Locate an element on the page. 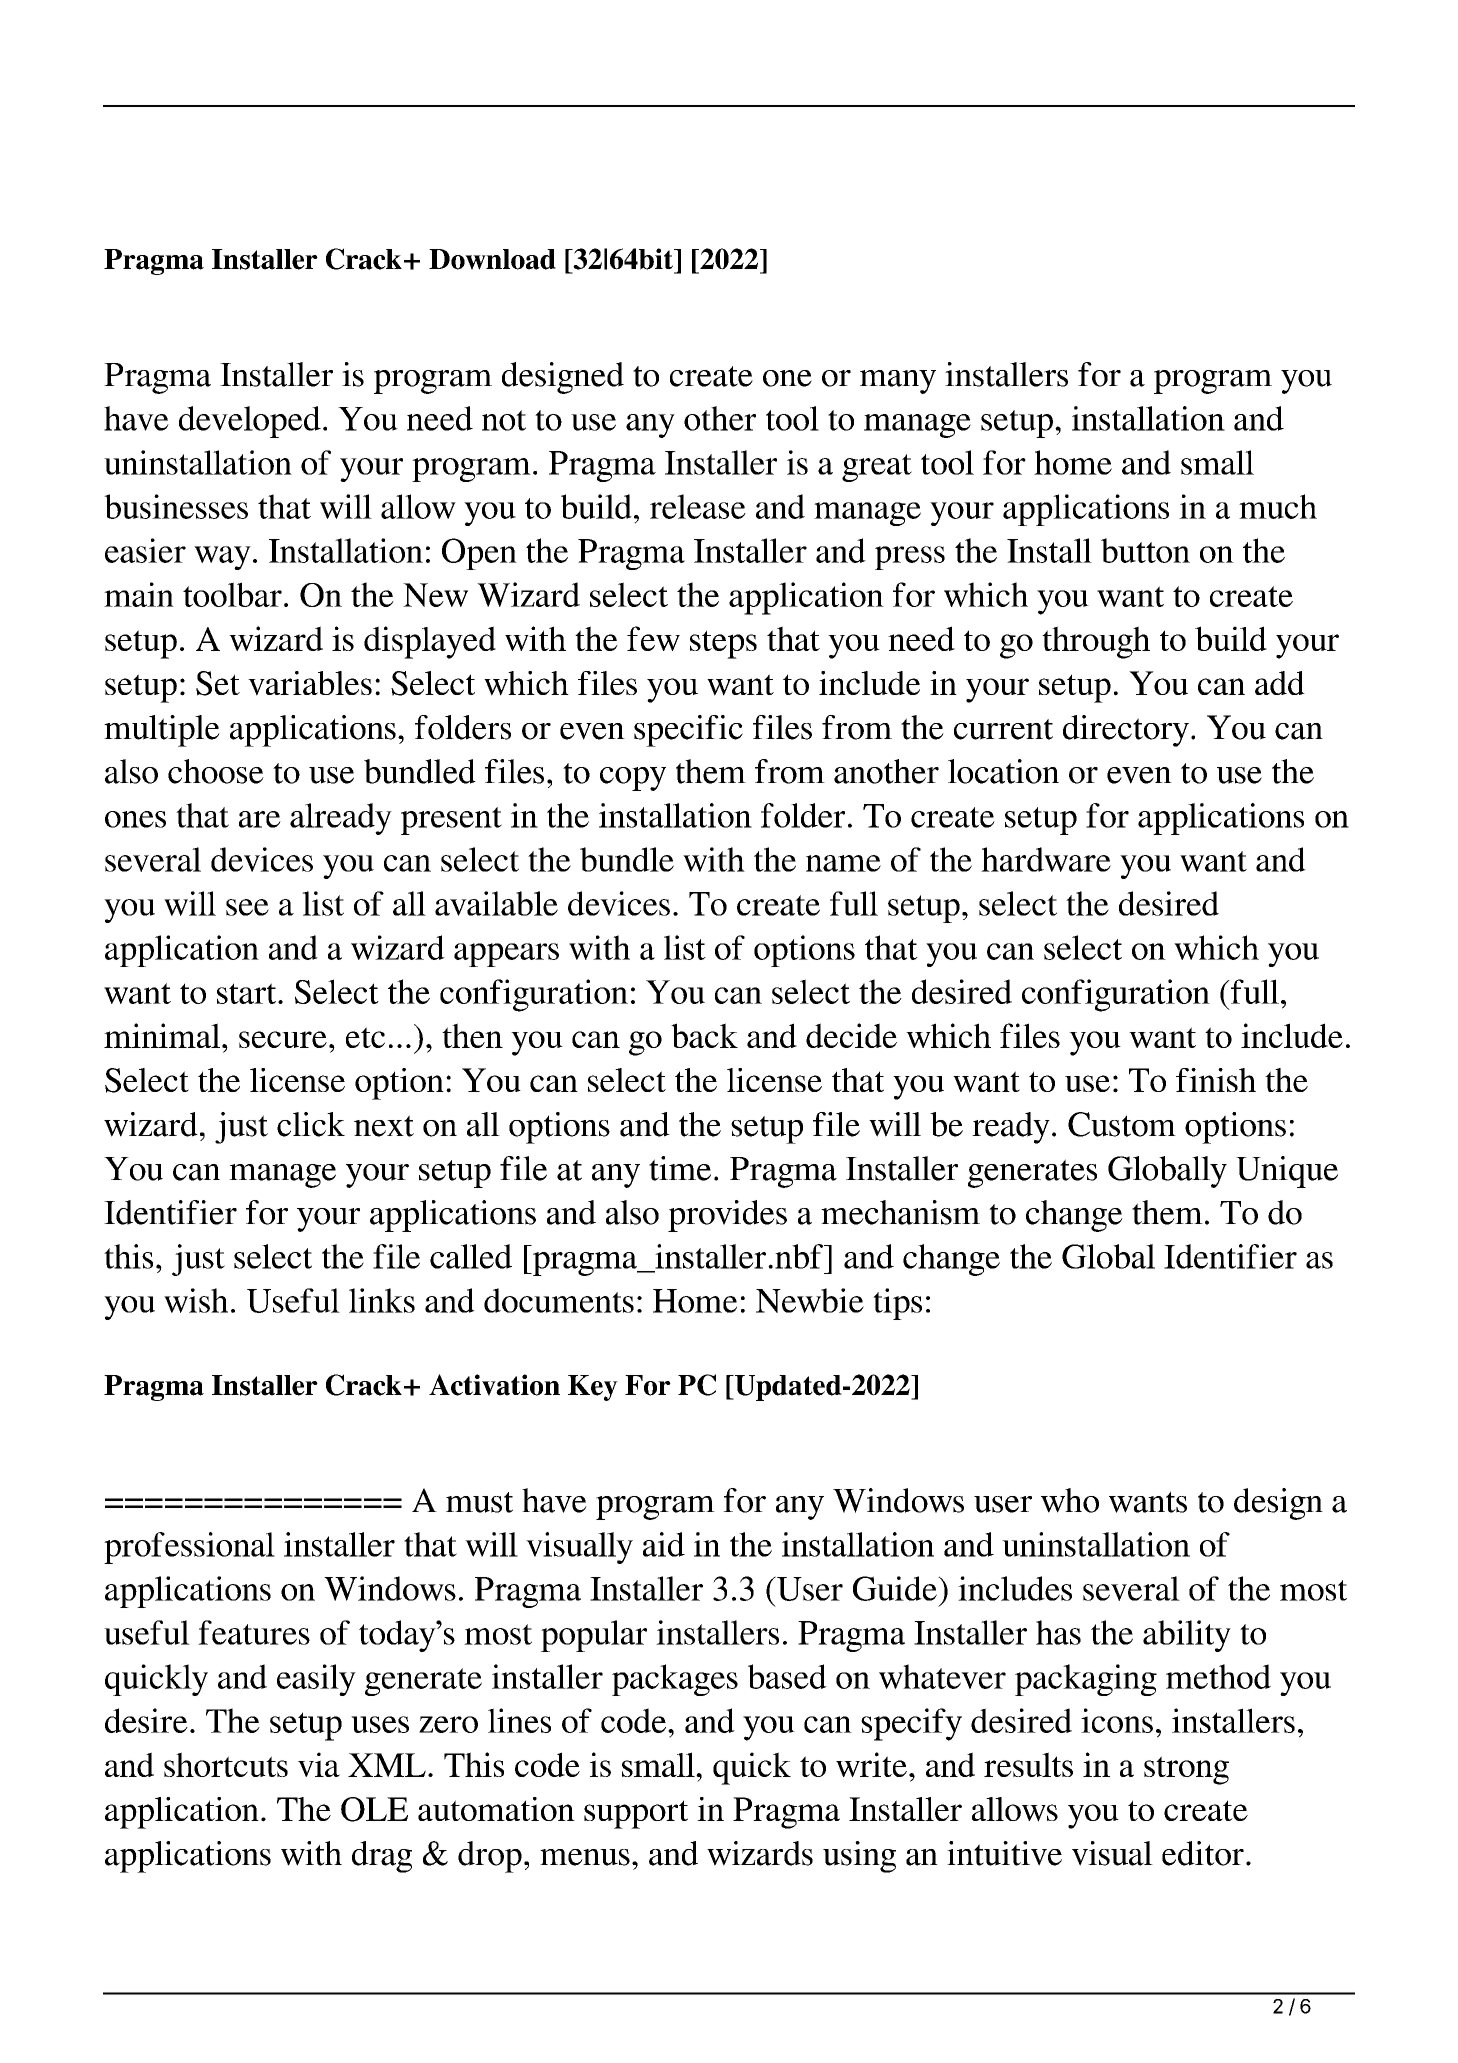  finish is located at coordinates (1216, 1080).
